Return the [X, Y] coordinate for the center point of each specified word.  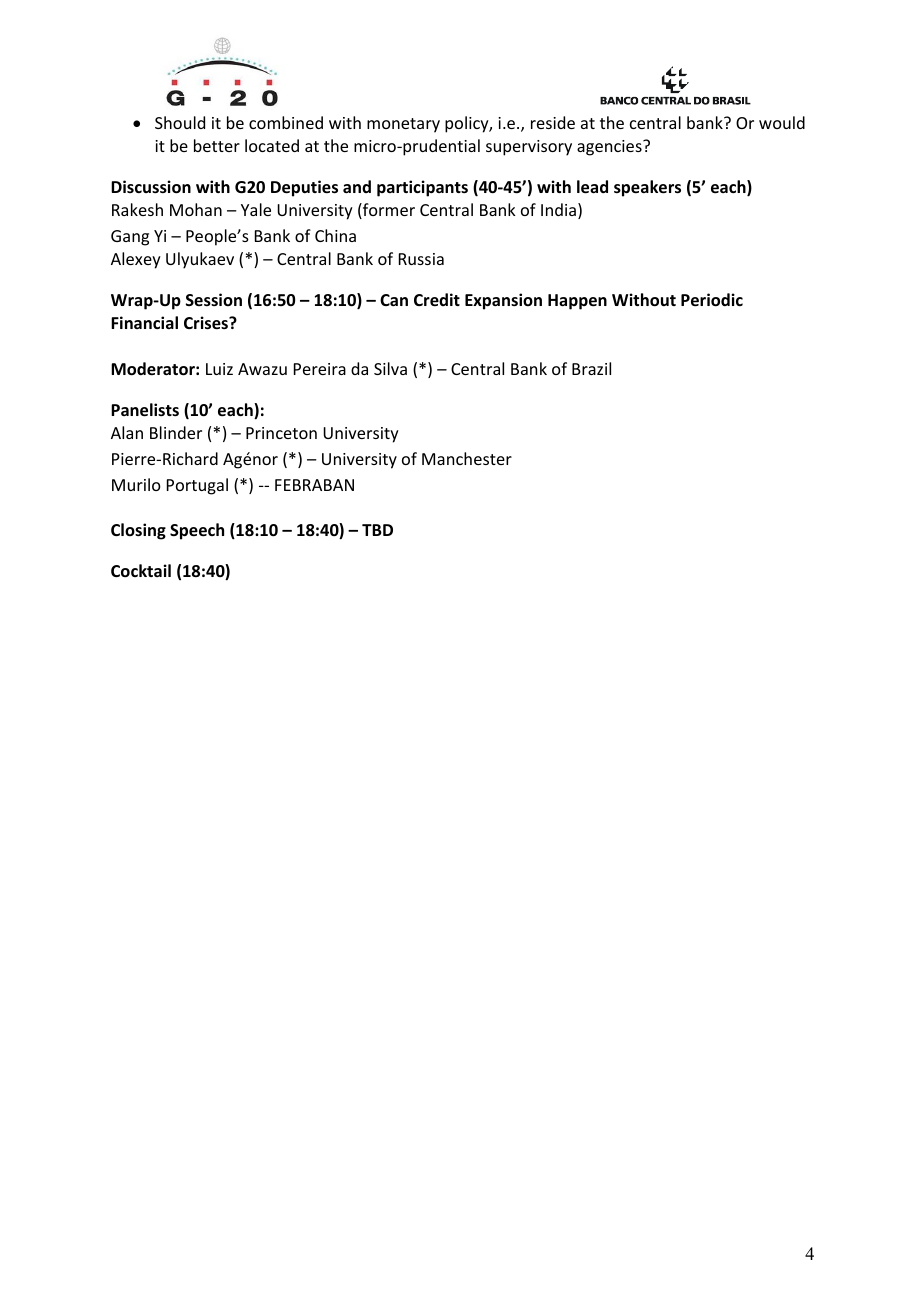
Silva [390, 368]
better [217, 145]
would [782, 122]
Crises [207, 323]
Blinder [176, 432]
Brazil [591, 368]
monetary [403, 125]
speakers [647, 188]
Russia [421, 259]
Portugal [197, 486]
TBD [377, 530]
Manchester [467, 458]
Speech [197, 531]
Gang [130, 238]
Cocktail [141, 570]
